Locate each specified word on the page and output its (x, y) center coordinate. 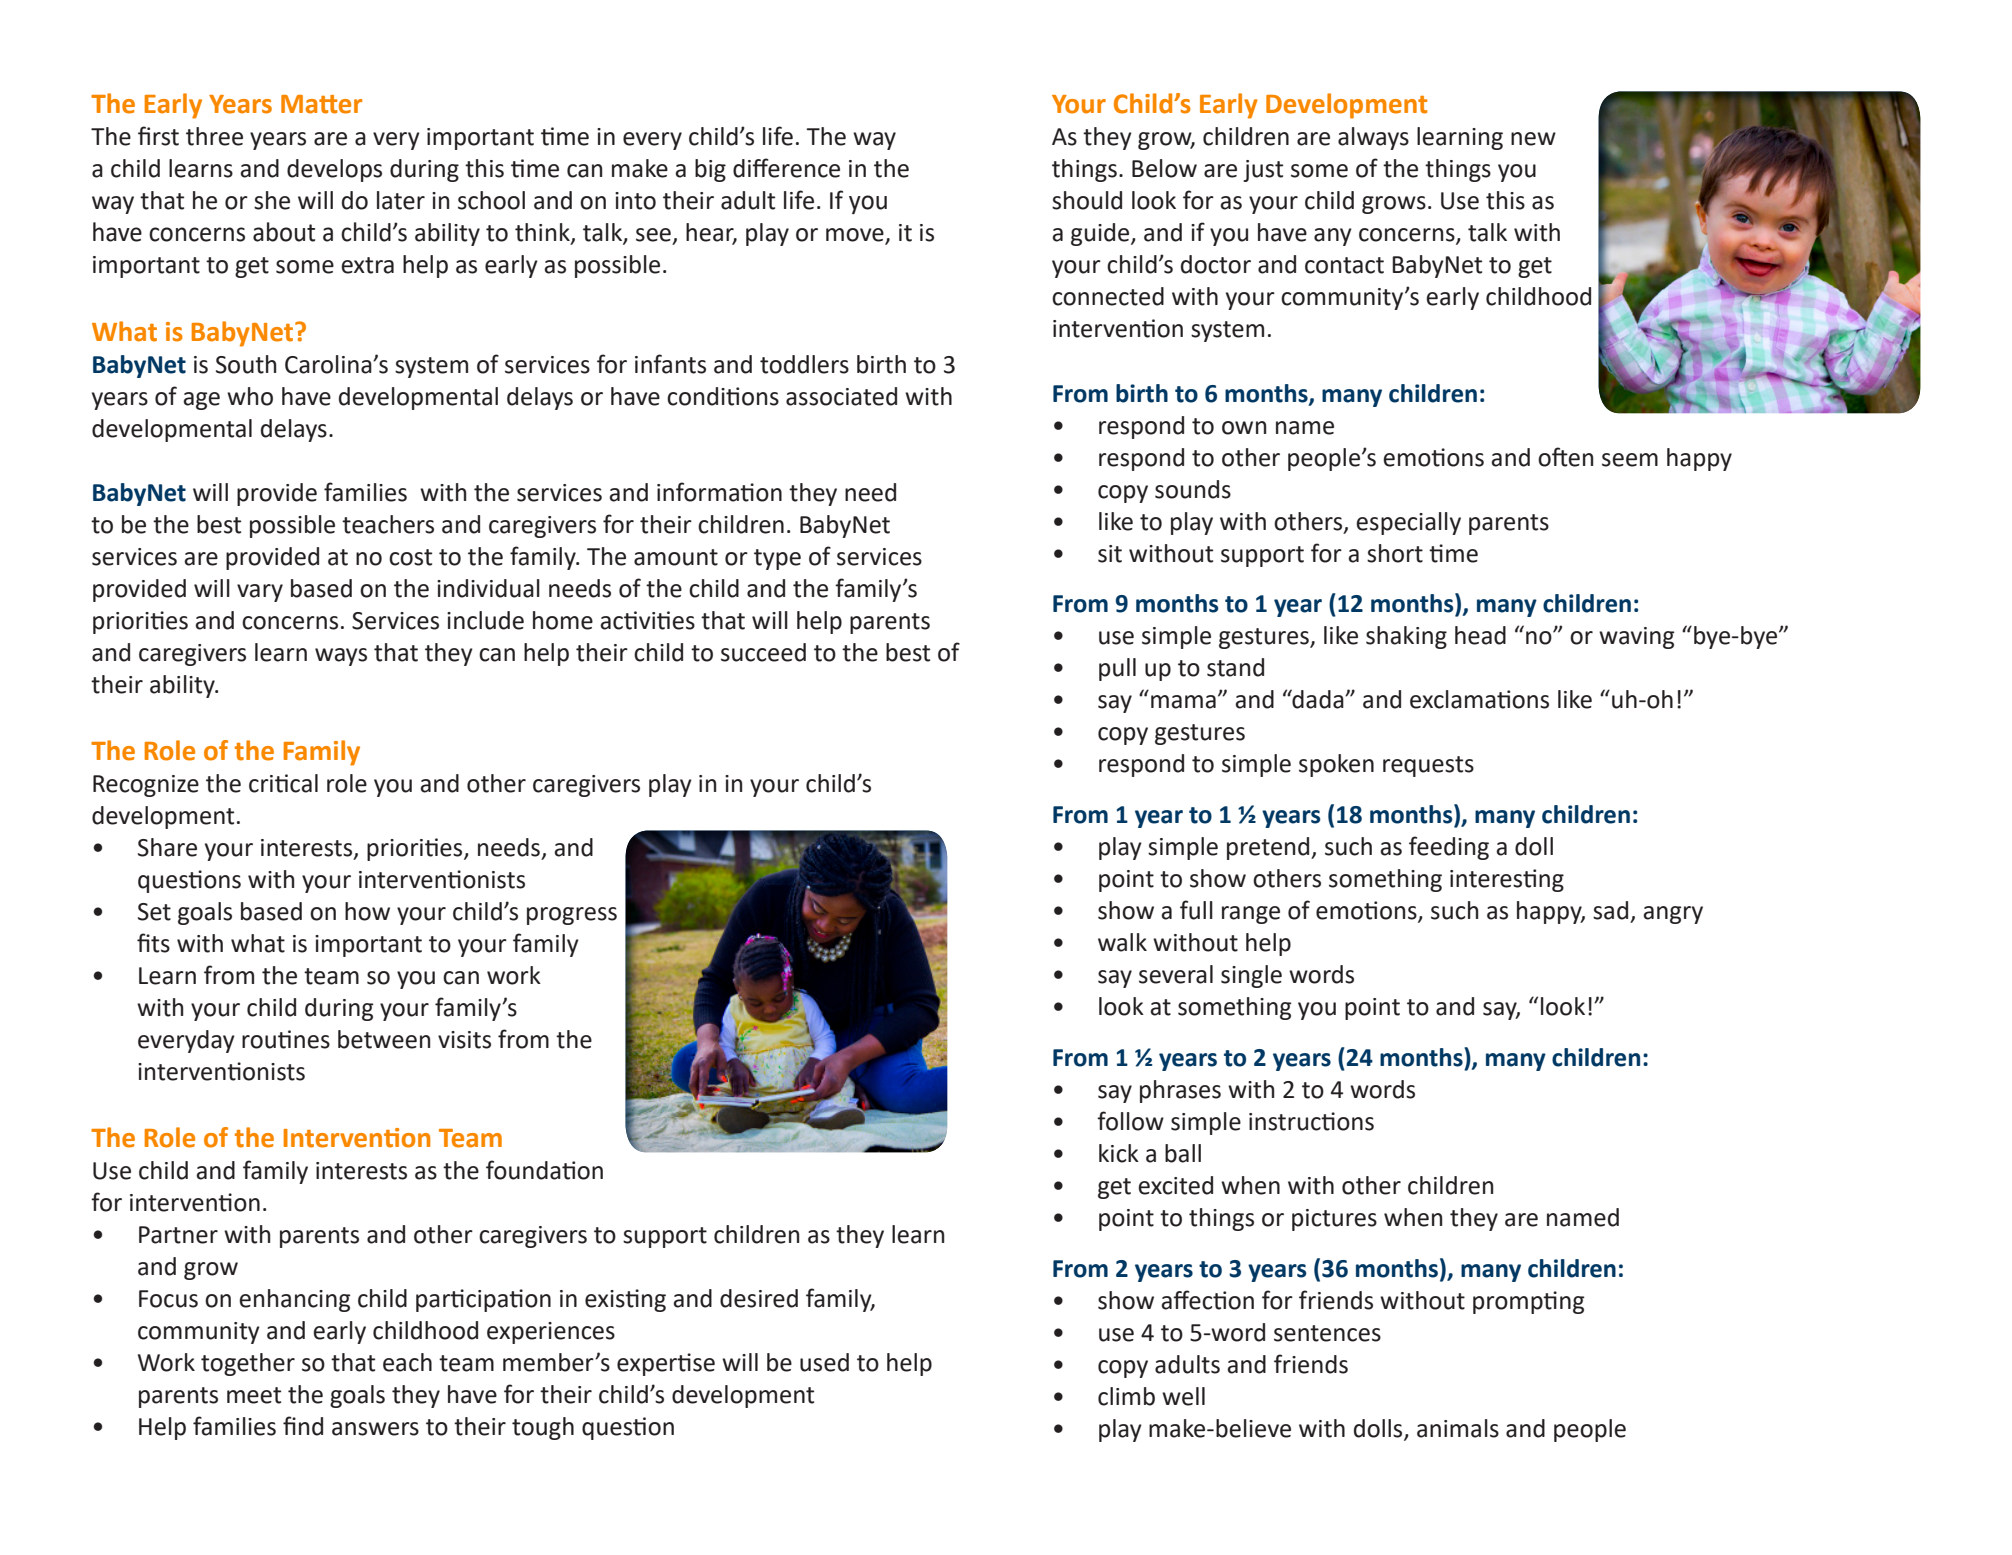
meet (254, 1395)
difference (786, 168)
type (777, 559)
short (1395, 553)
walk (1122, 942)
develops (334, 170)
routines (286, 1039)
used (824, 1362)
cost (410, 557)
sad (1610, 910)
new (1533, 139)
